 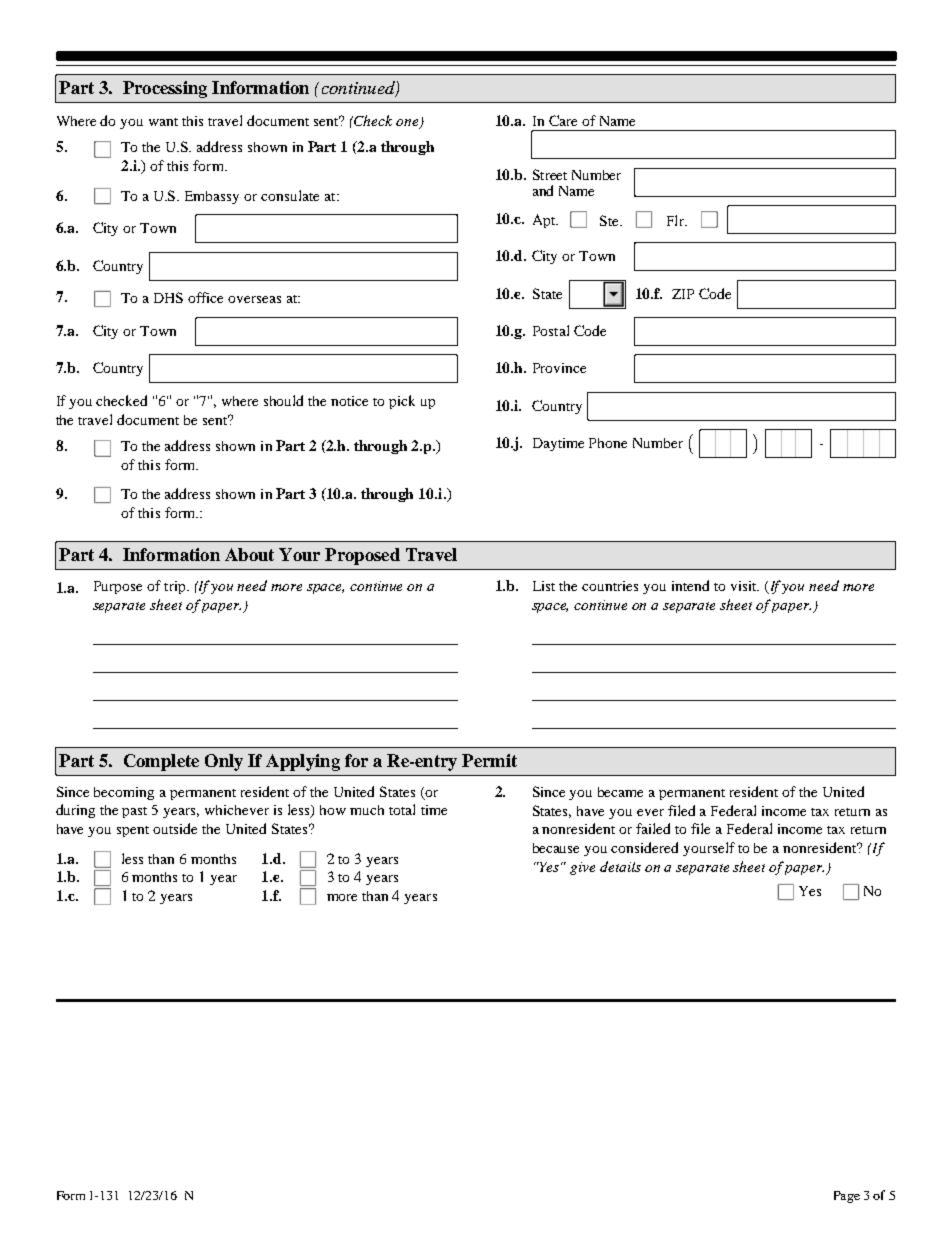 What do you see at coordinates (690, 585) in the screenshot?
I see `intend` at bounding box center [690, 585].
